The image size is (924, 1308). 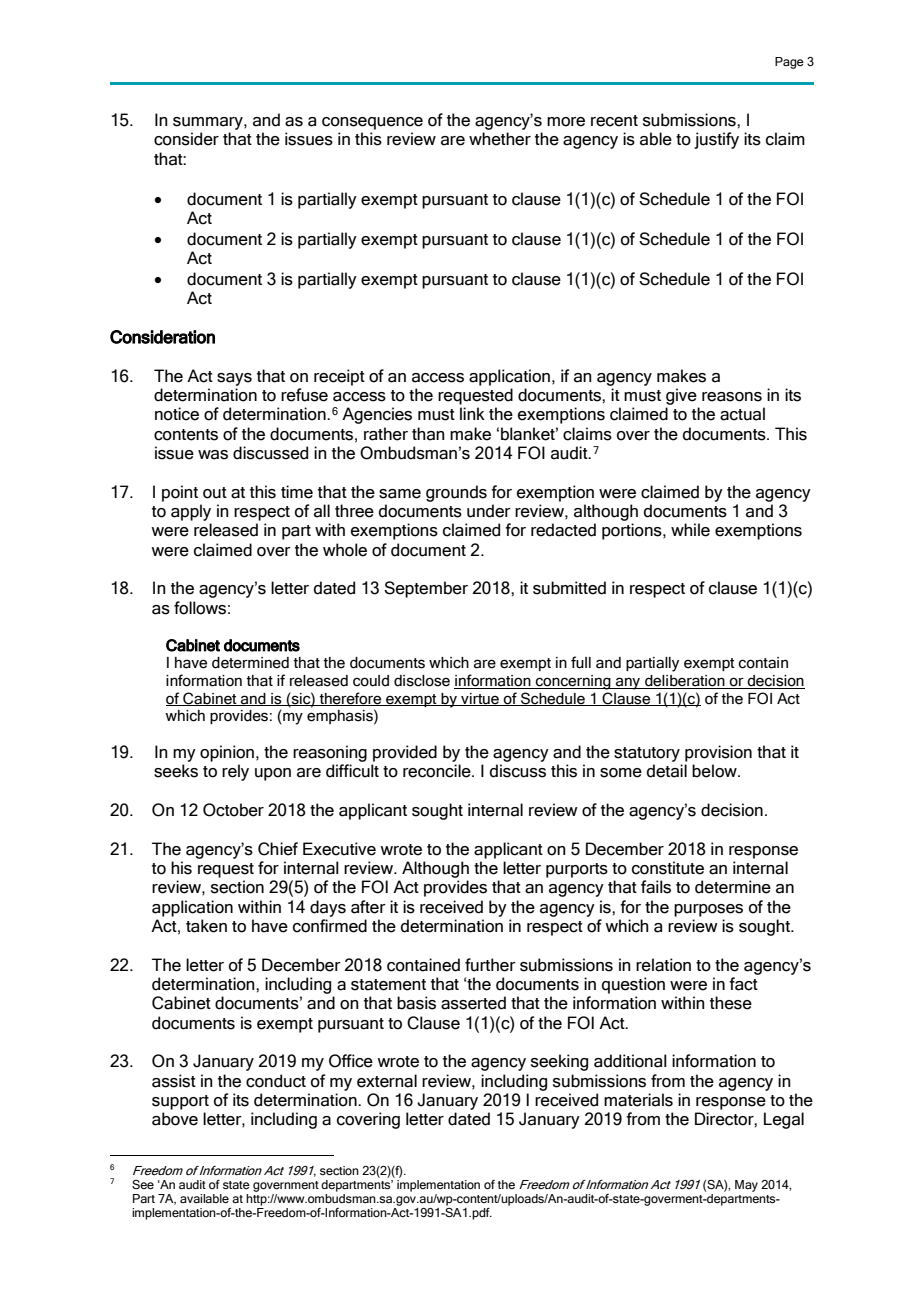 I want to click on whether, so click(x=500, y=139).
